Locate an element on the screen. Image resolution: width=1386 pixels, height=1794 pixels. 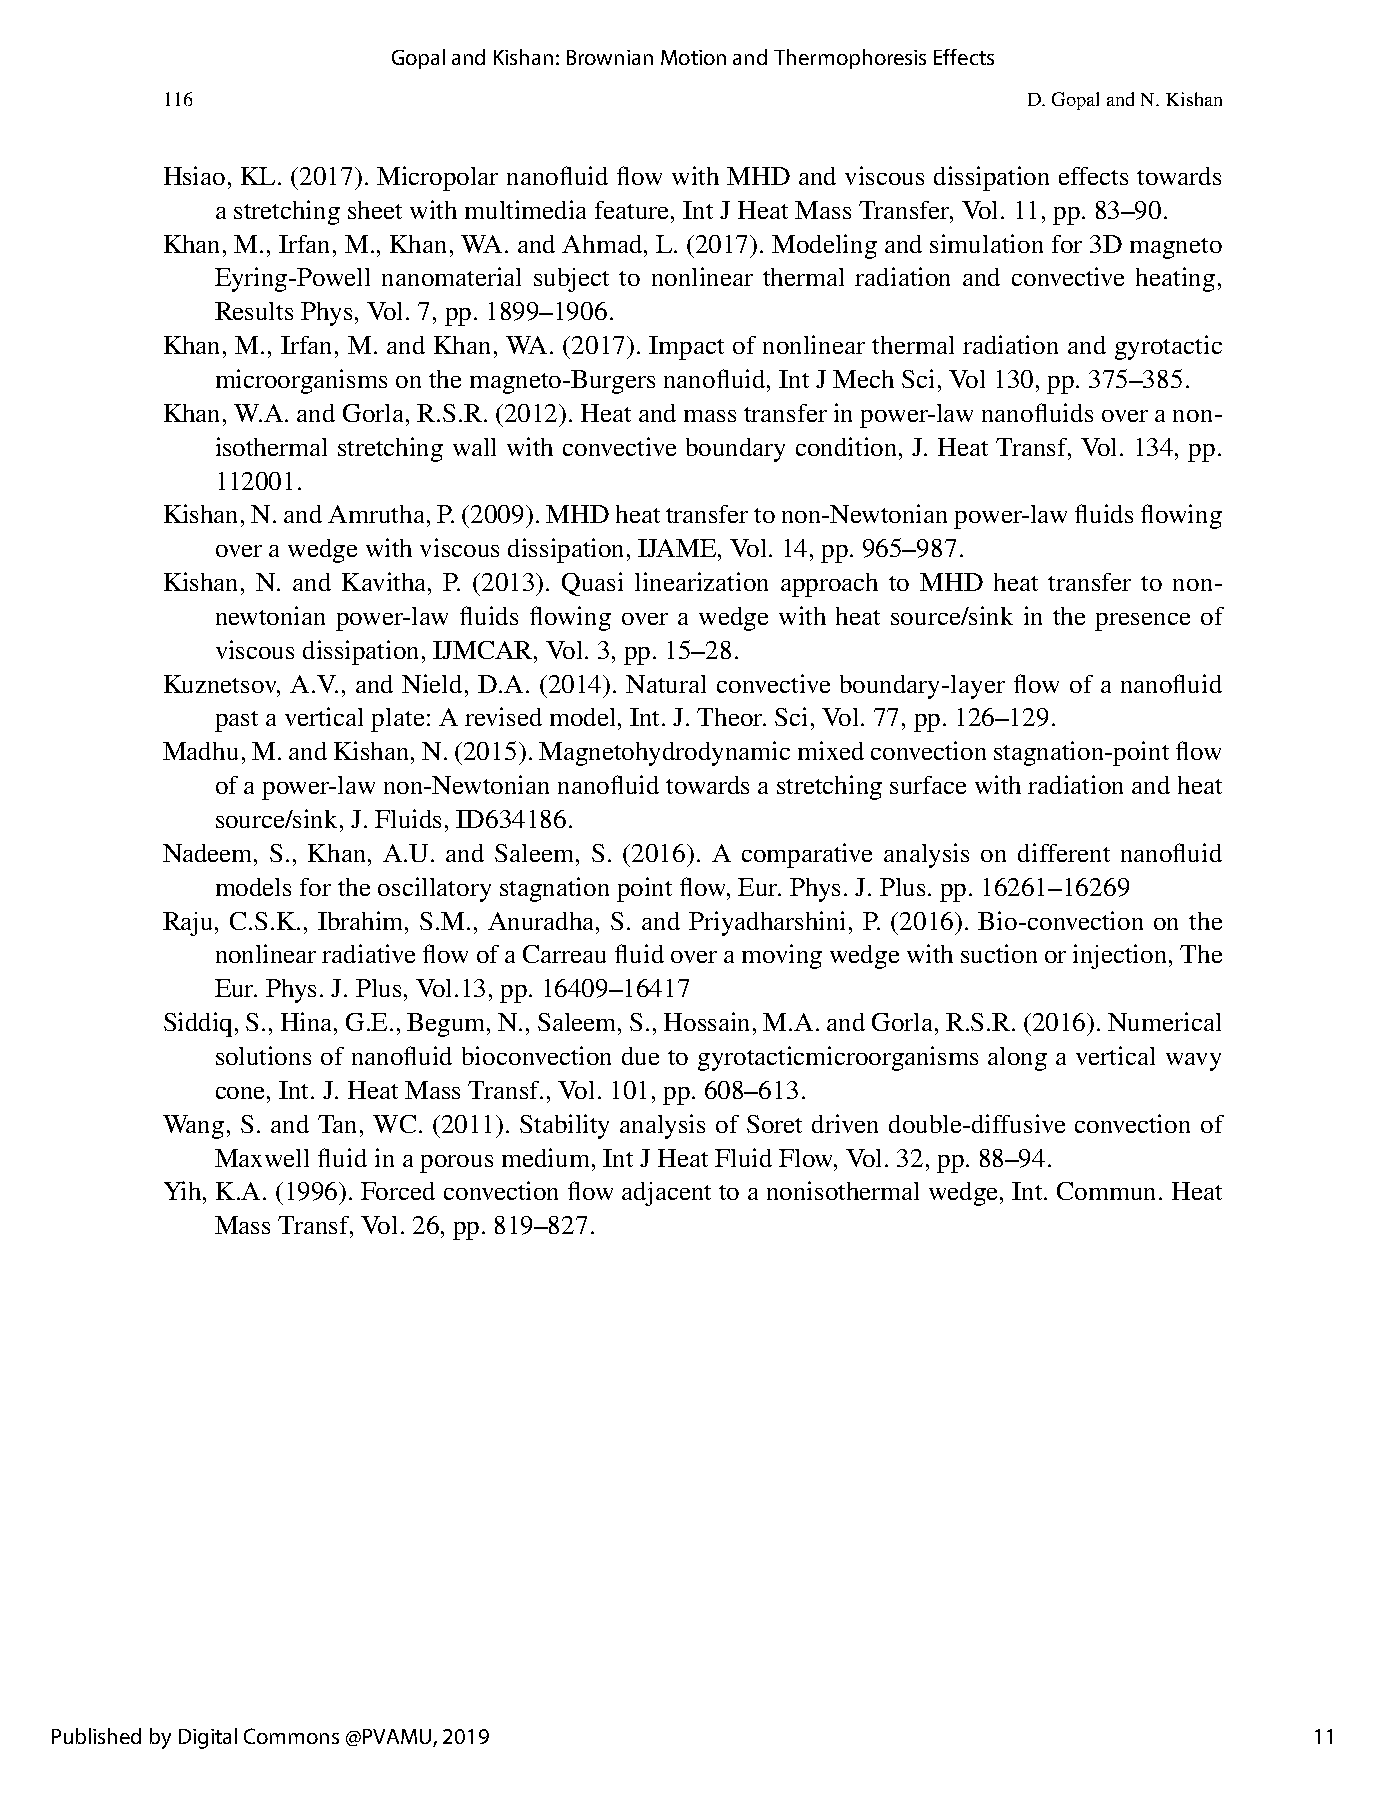
Brownian is located at coordinates (610, 57).
